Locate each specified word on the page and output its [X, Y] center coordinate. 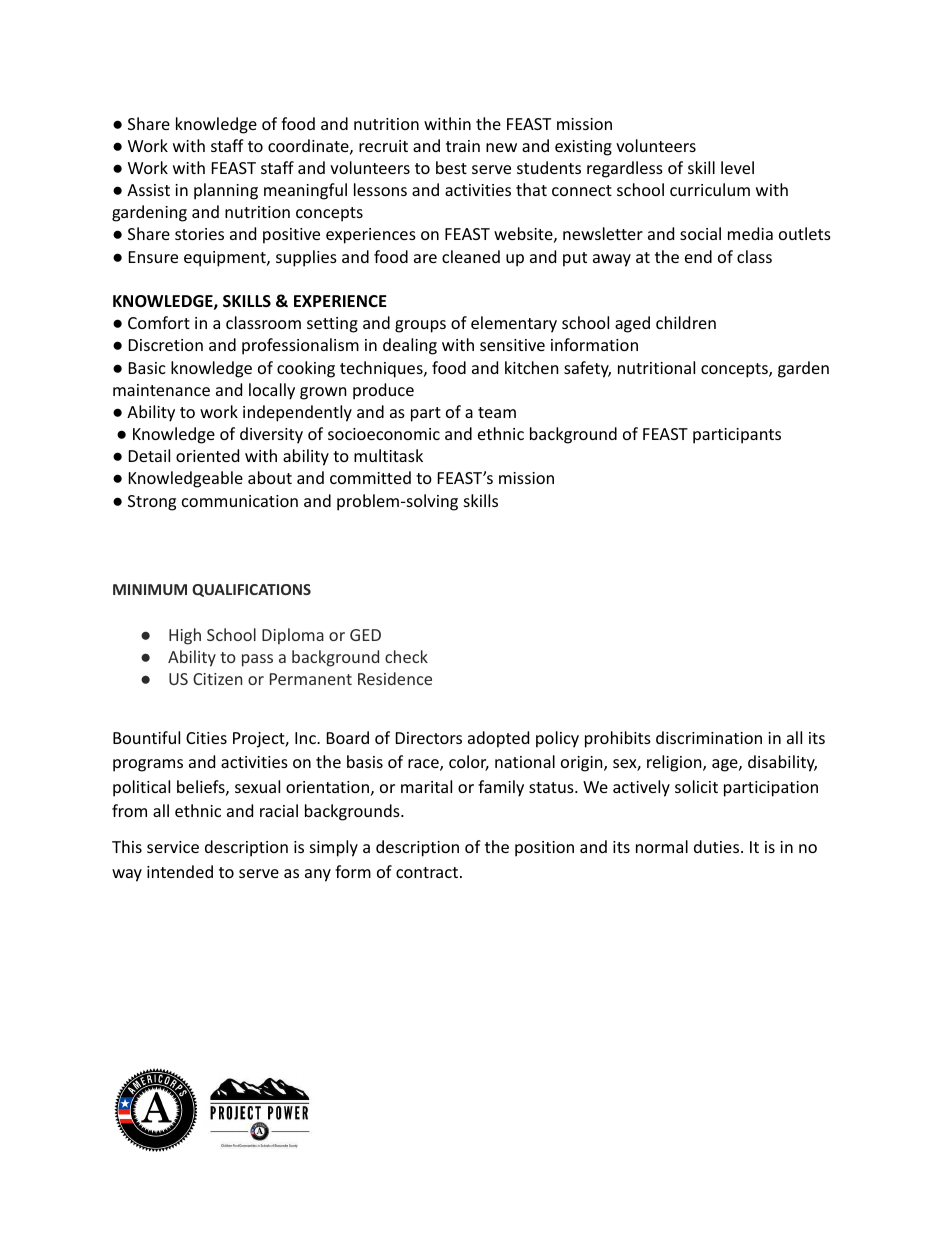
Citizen [217, 679]
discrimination [709, 737]
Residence [395, 678]
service [173, 847]
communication [240, 501]
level [737, 167]
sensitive [512, 345]
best [451, 167]
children [686, 322]
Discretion [166, 345]
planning [226, 191]
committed [370, 477]
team [497, 412]
